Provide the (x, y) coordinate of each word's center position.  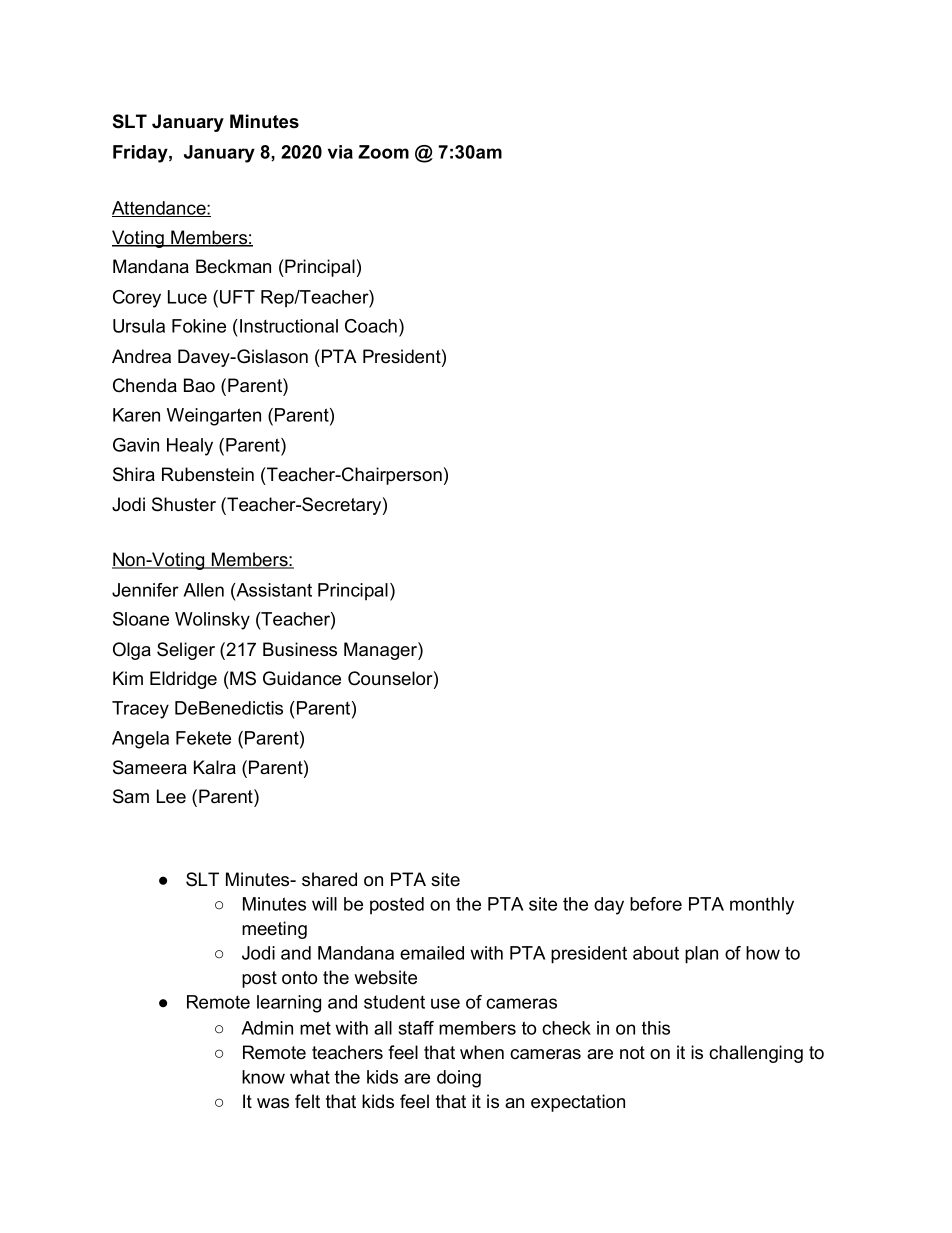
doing (459, 1079)
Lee (171, 796)
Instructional (289, 326)
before (656, 904)
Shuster (184, 504)
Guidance (302, 678)
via (340, 152)
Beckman (233, 266)
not (632, 1053)
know (263, 1077)
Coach (371, 326)
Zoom (383, 152)
